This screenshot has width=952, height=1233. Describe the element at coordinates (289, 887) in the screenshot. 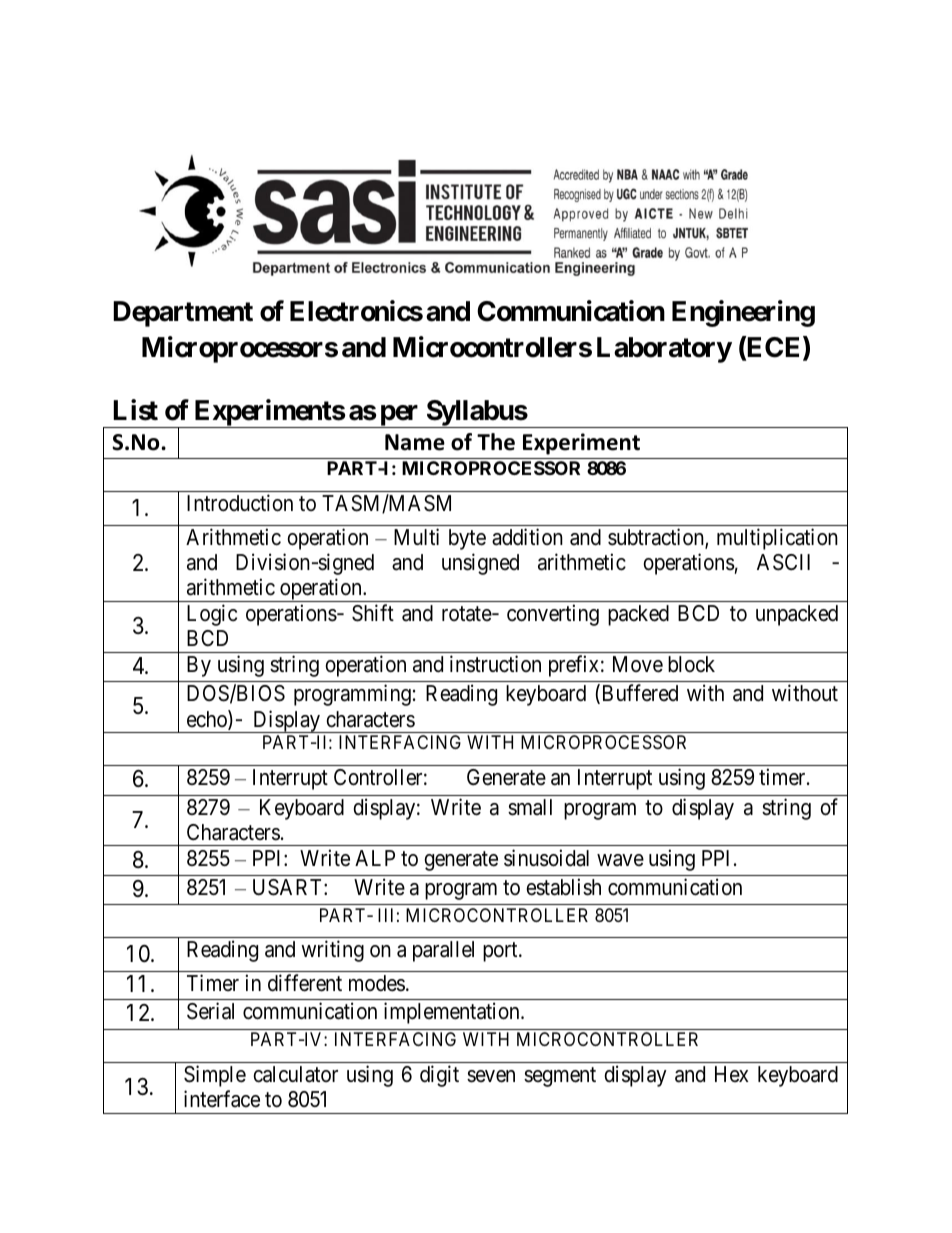

I see `USART` at that location.
